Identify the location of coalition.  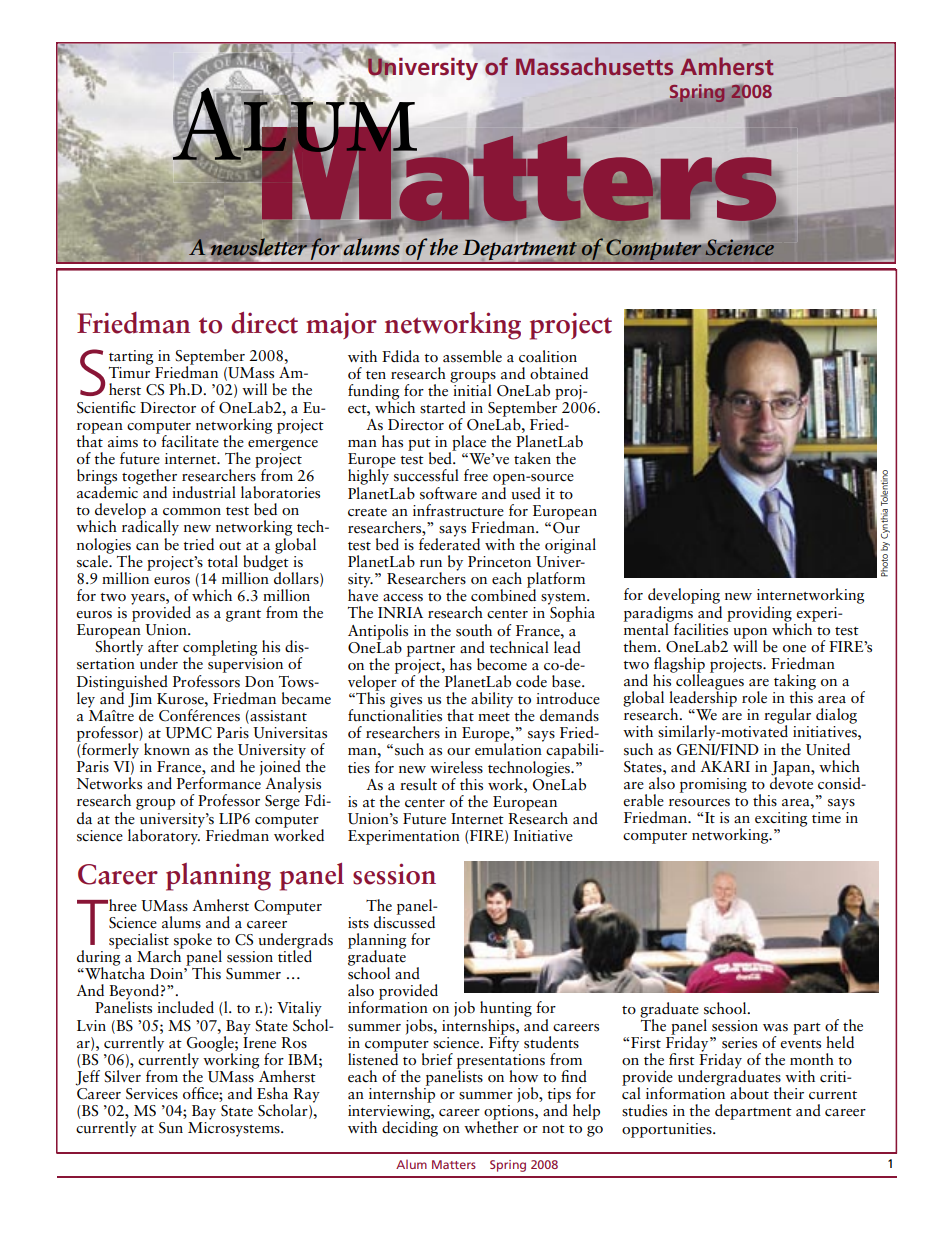
(548, 356).
